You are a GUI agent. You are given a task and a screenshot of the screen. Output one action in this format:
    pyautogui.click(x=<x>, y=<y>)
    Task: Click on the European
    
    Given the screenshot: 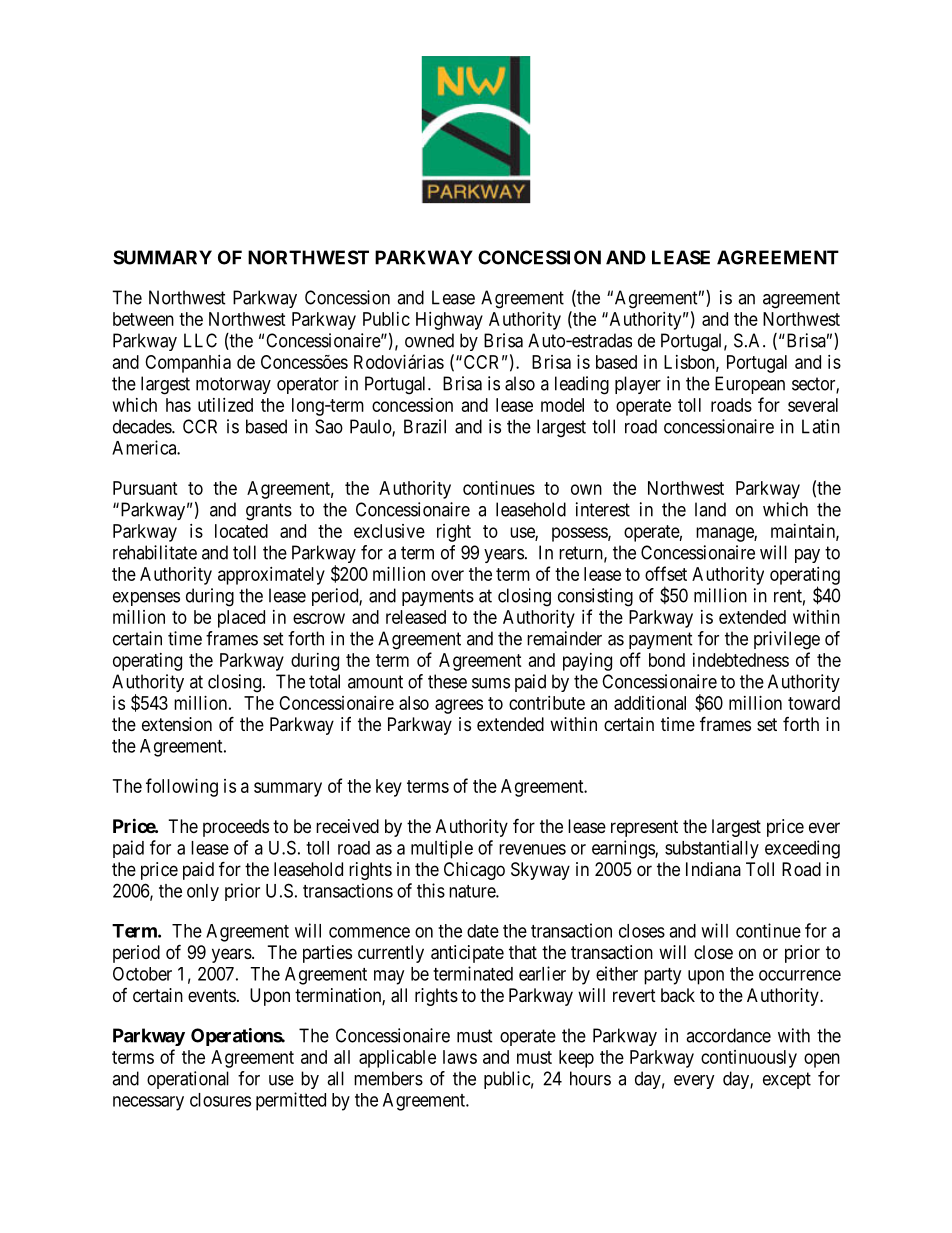 What is the action you would take?
    pyautogui.click(x=750, y=385)
